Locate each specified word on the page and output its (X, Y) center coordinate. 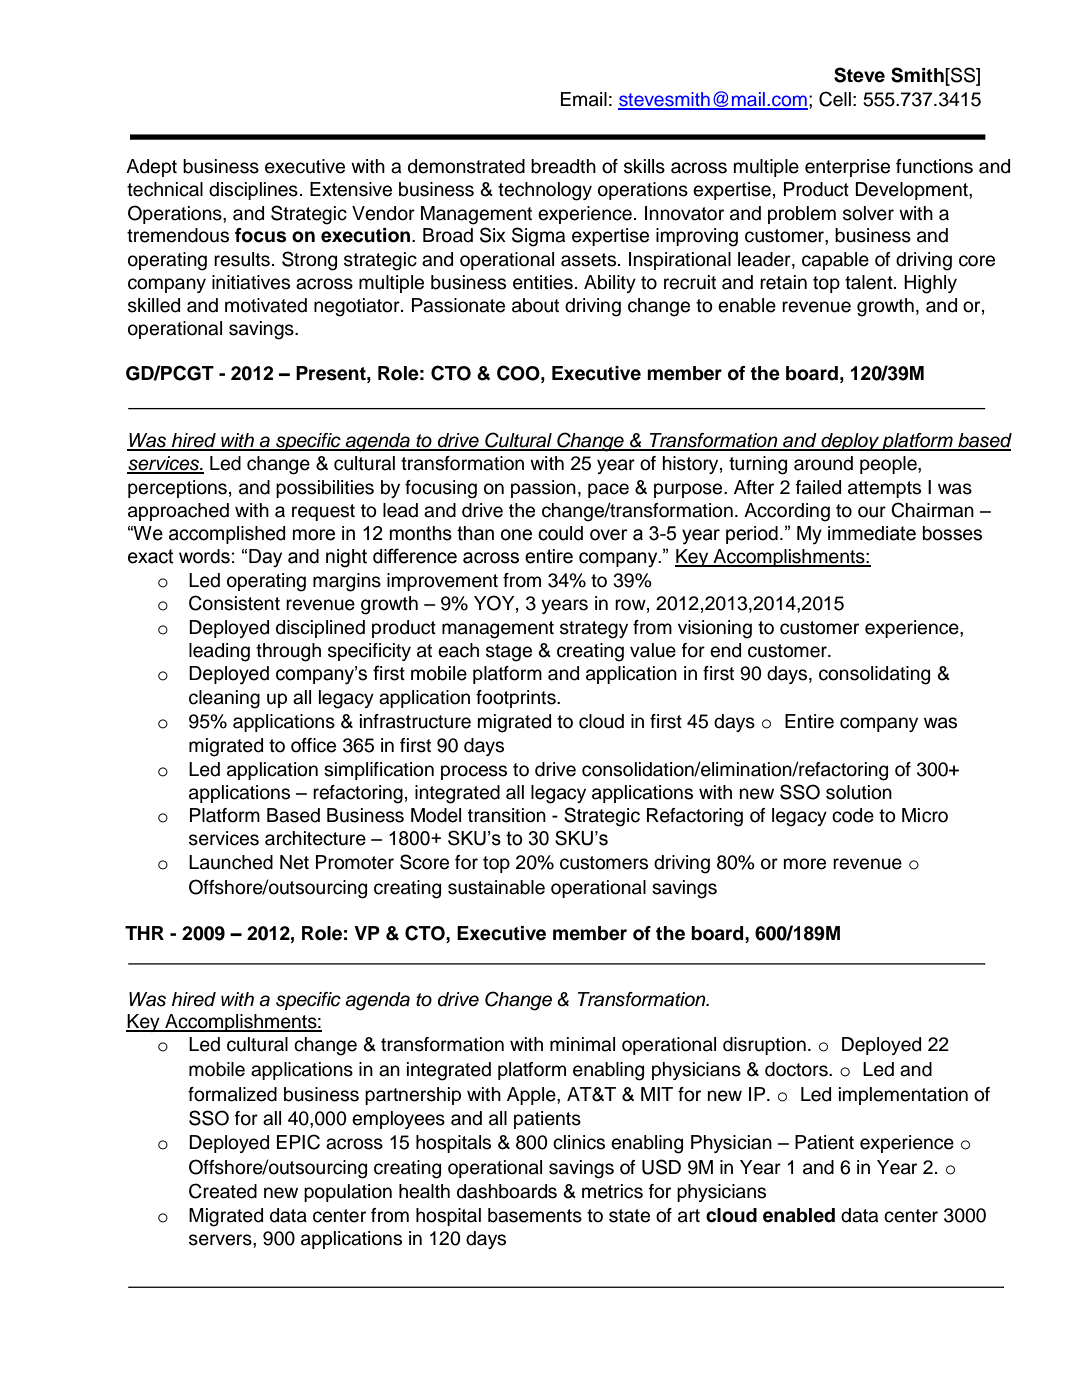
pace (608, 490)
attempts (884, 489)
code (853, 815)
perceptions (177, 489)
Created (223, 1191)
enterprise (847, 168)
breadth (563, 166)
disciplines (253, 191)
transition (507, 815)
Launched (231, 862)
